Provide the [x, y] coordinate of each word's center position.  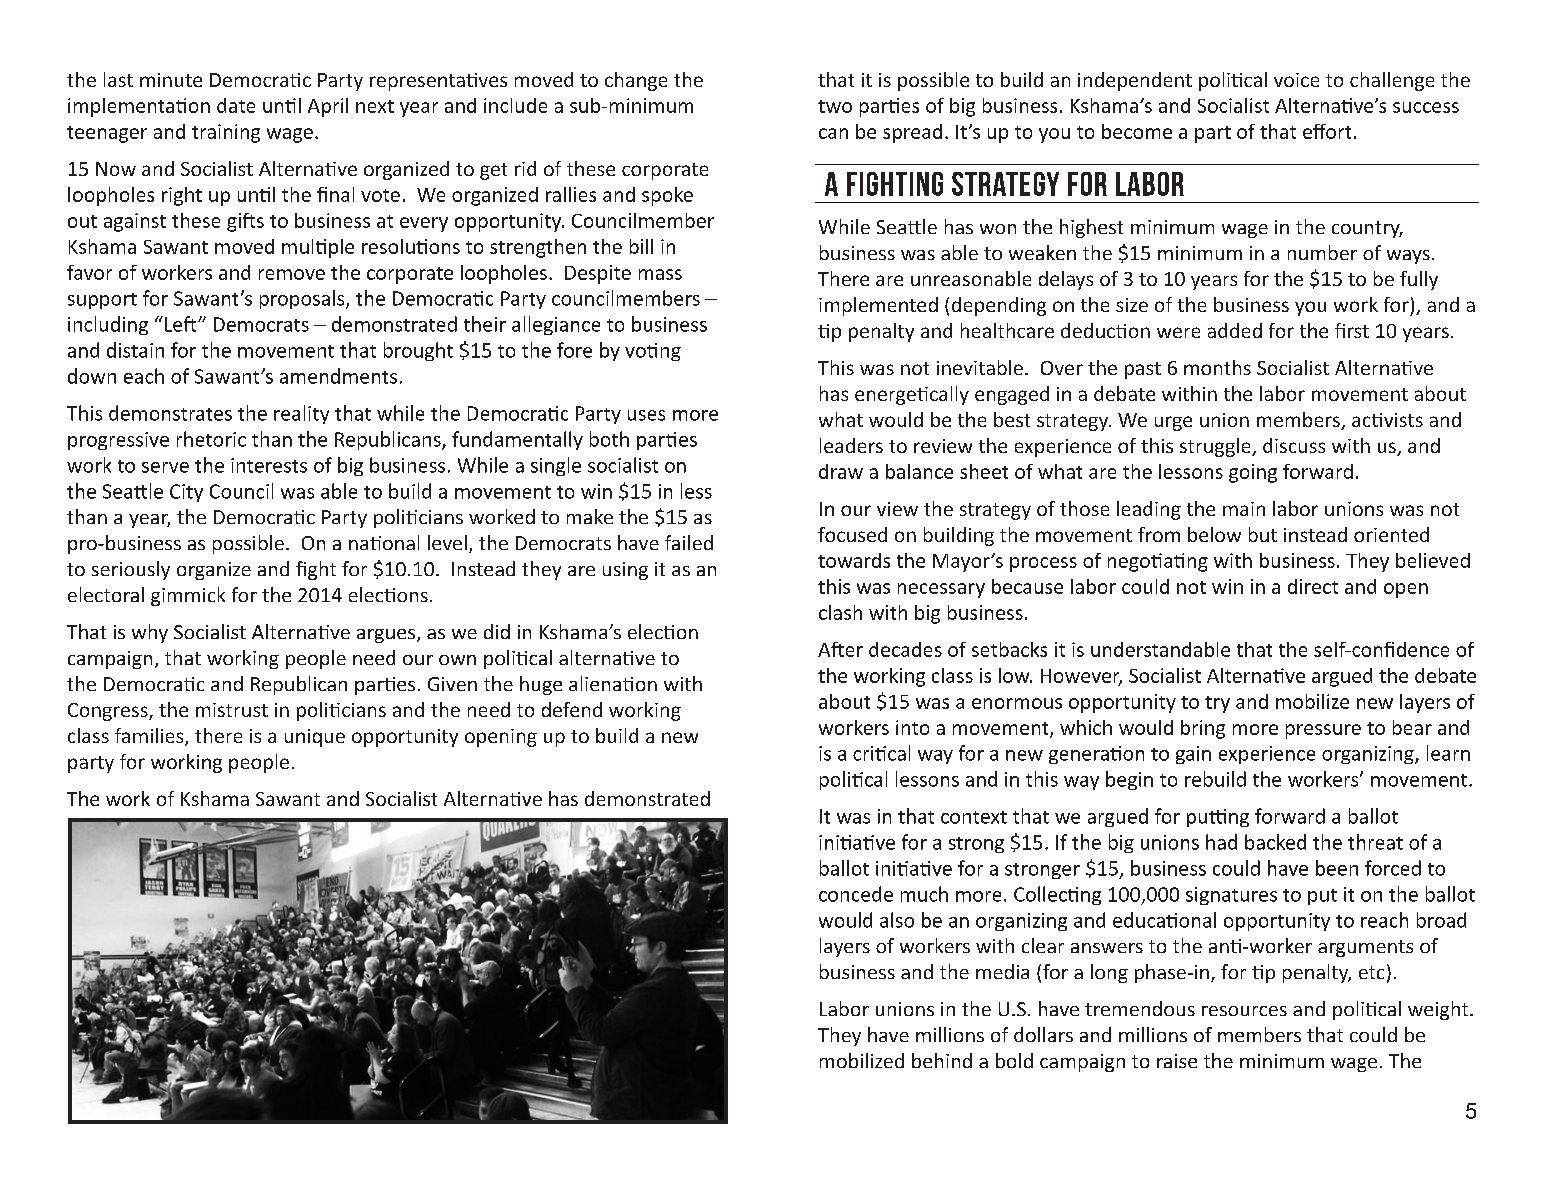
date [236, 105]
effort [1327, 131]
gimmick [188, 596]
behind [942, 1060]
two [835, 106]
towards [854, 560]
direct [1313, 586]
